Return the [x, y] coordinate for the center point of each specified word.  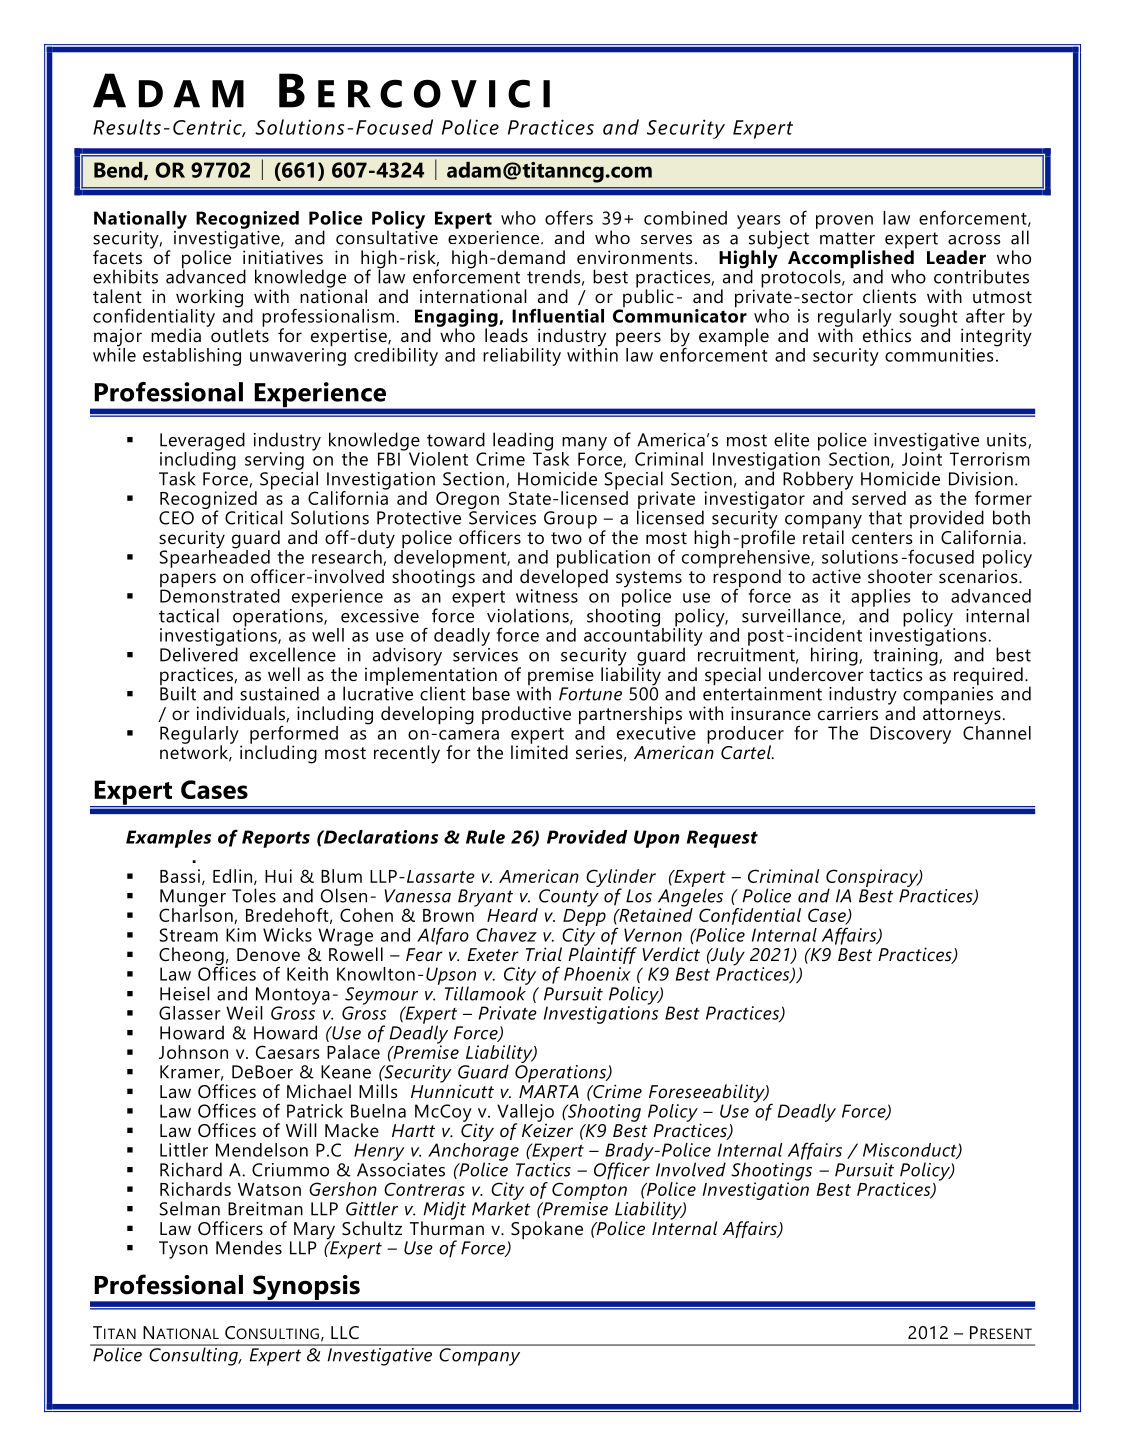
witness [547, 596]
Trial [544, 954]
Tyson [183, 1250]
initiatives [283, 257]
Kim [241, 935]
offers [569, 217]
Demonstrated [220, 595]
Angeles [690, 897]
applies [880, 599]
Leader [956, 257]
